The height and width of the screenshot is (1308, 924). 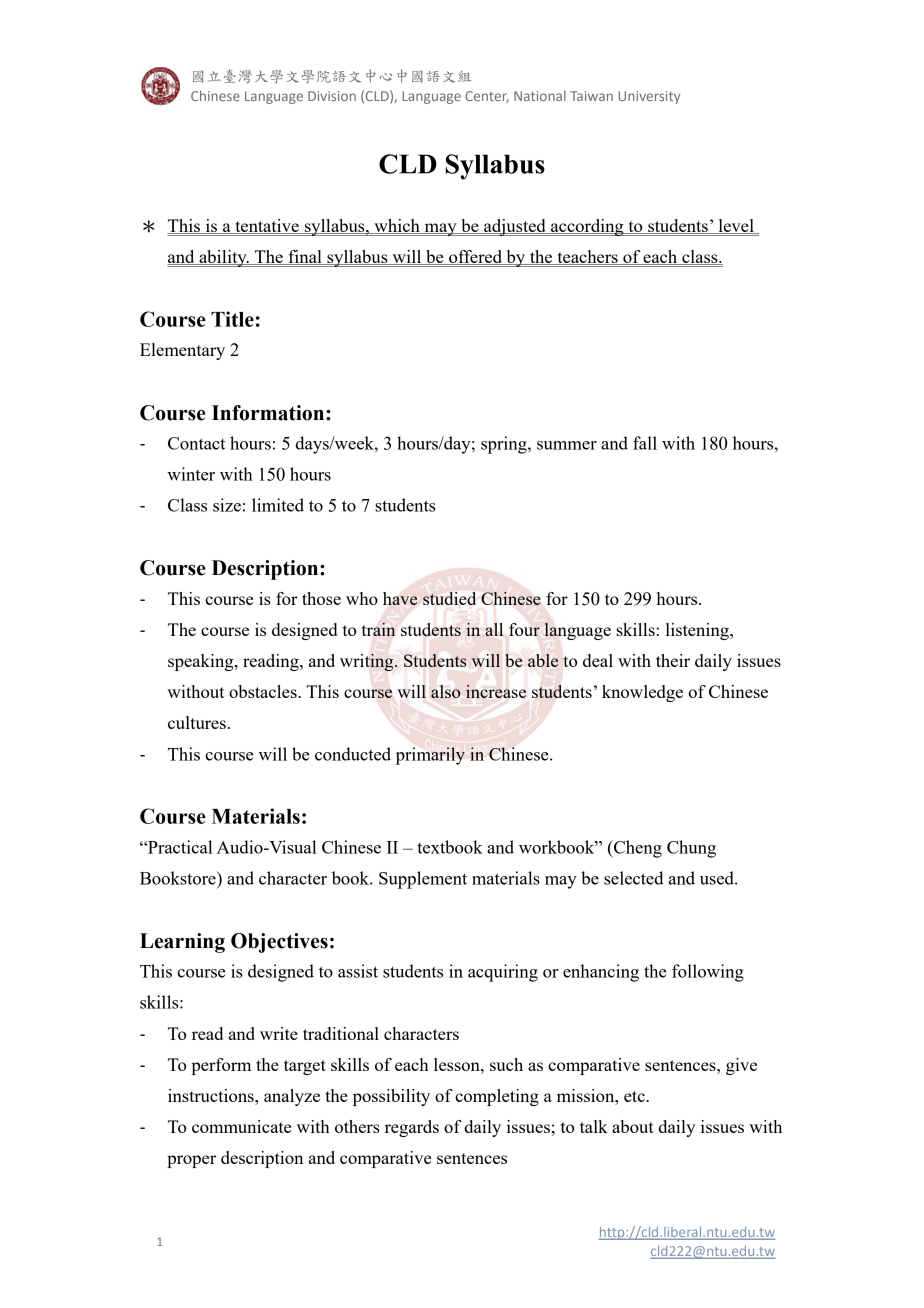 I want to click on speaking, so click(x=202, y=662).
